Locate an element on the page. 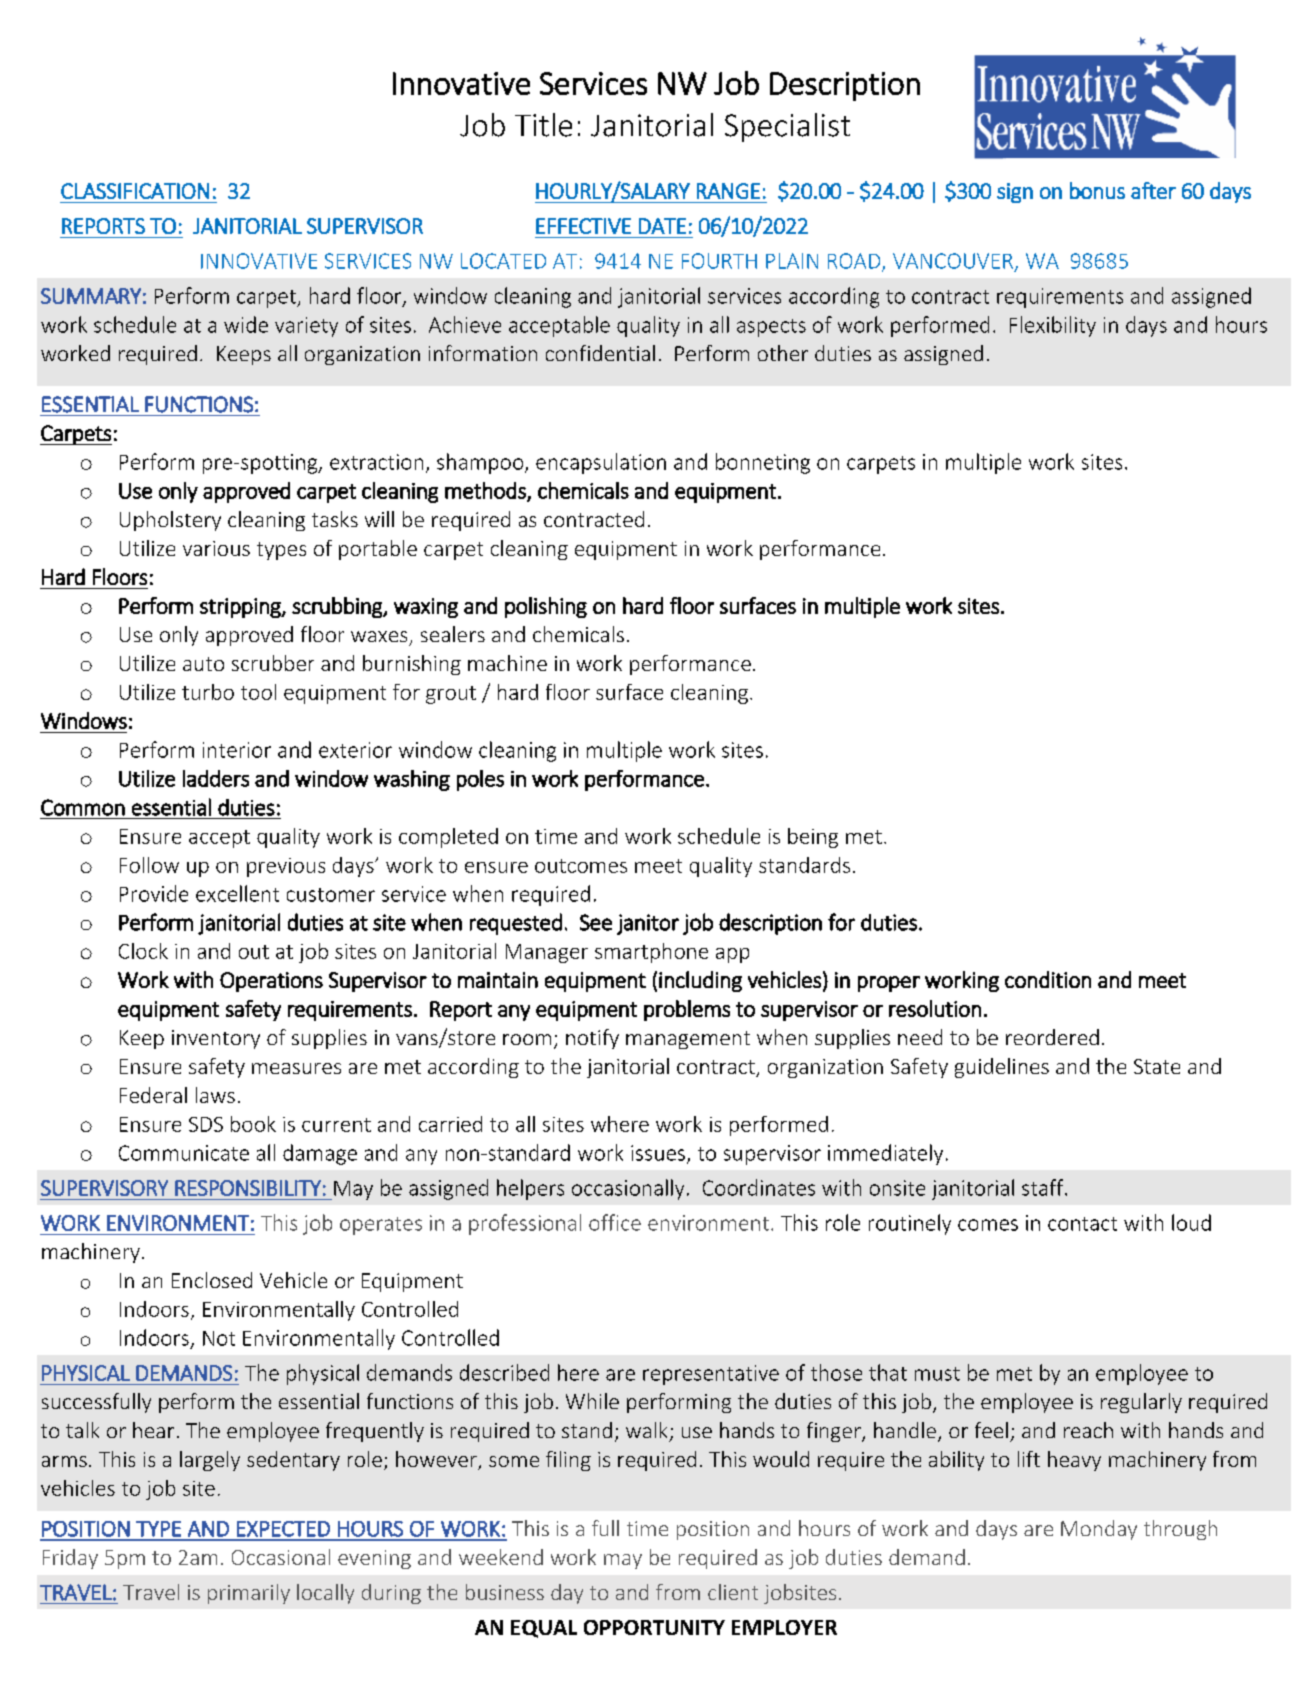 This image has width=1312, height=1698. See is located at coordinates (596, 922).
